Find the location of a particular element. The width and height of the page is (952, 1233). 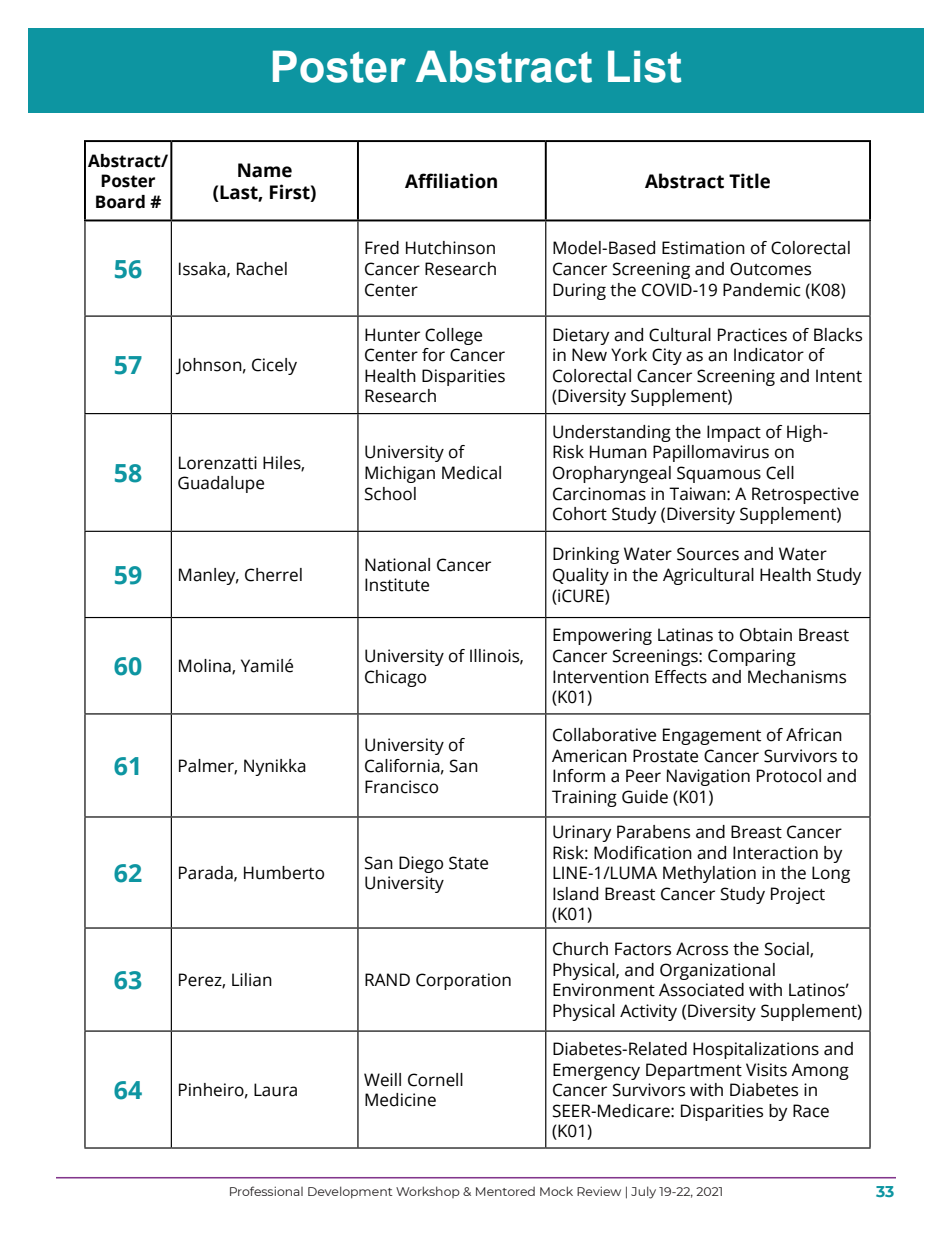

Title is located at coordinates (749, 181).
